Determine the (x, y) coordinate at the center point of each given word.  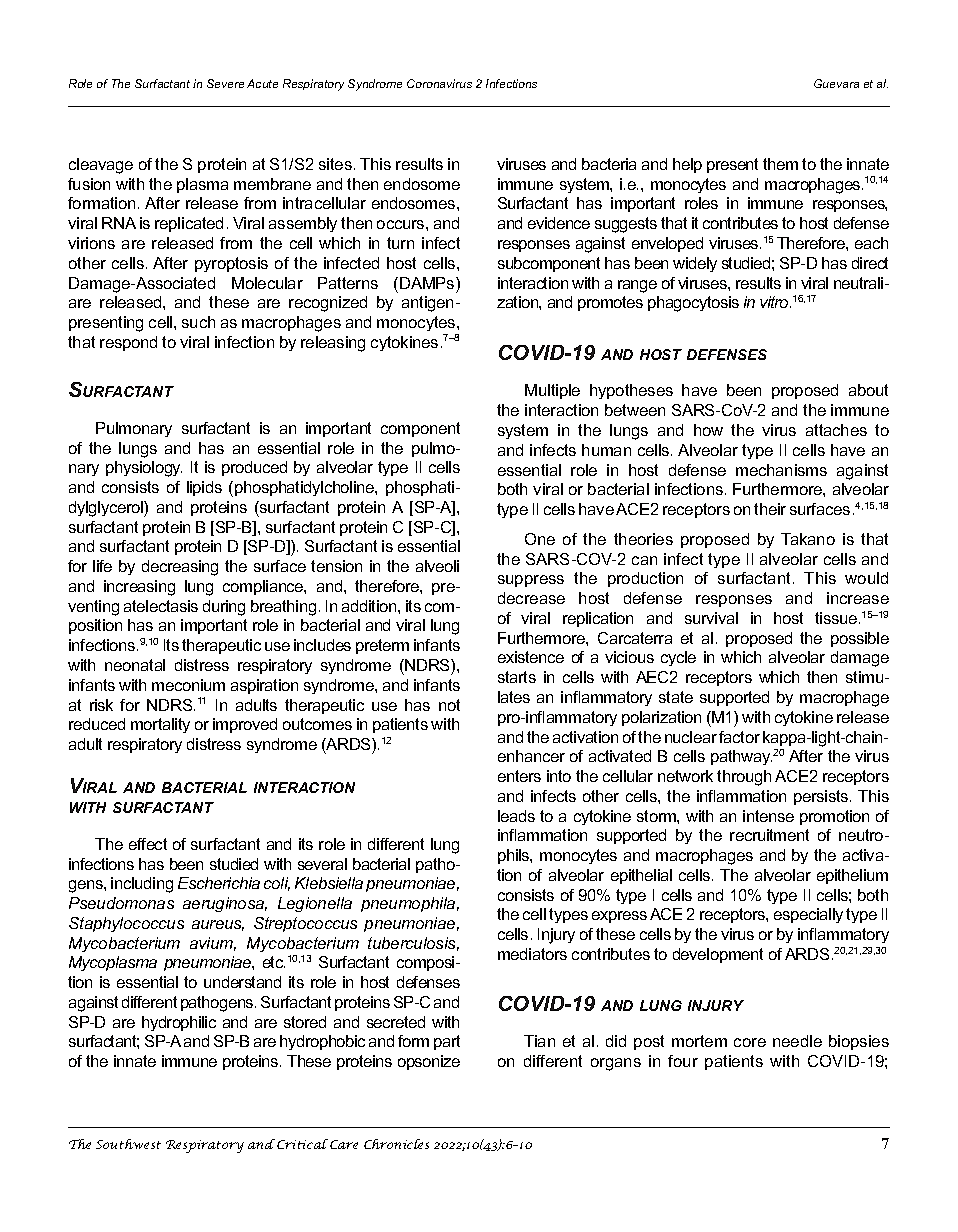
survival (711, 618)
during (224, 608)
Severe (225, 83)
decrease (531, 598)
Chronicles (396, 1144)
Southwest (128, 1144)
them (780, 164)
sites (335, 164)
